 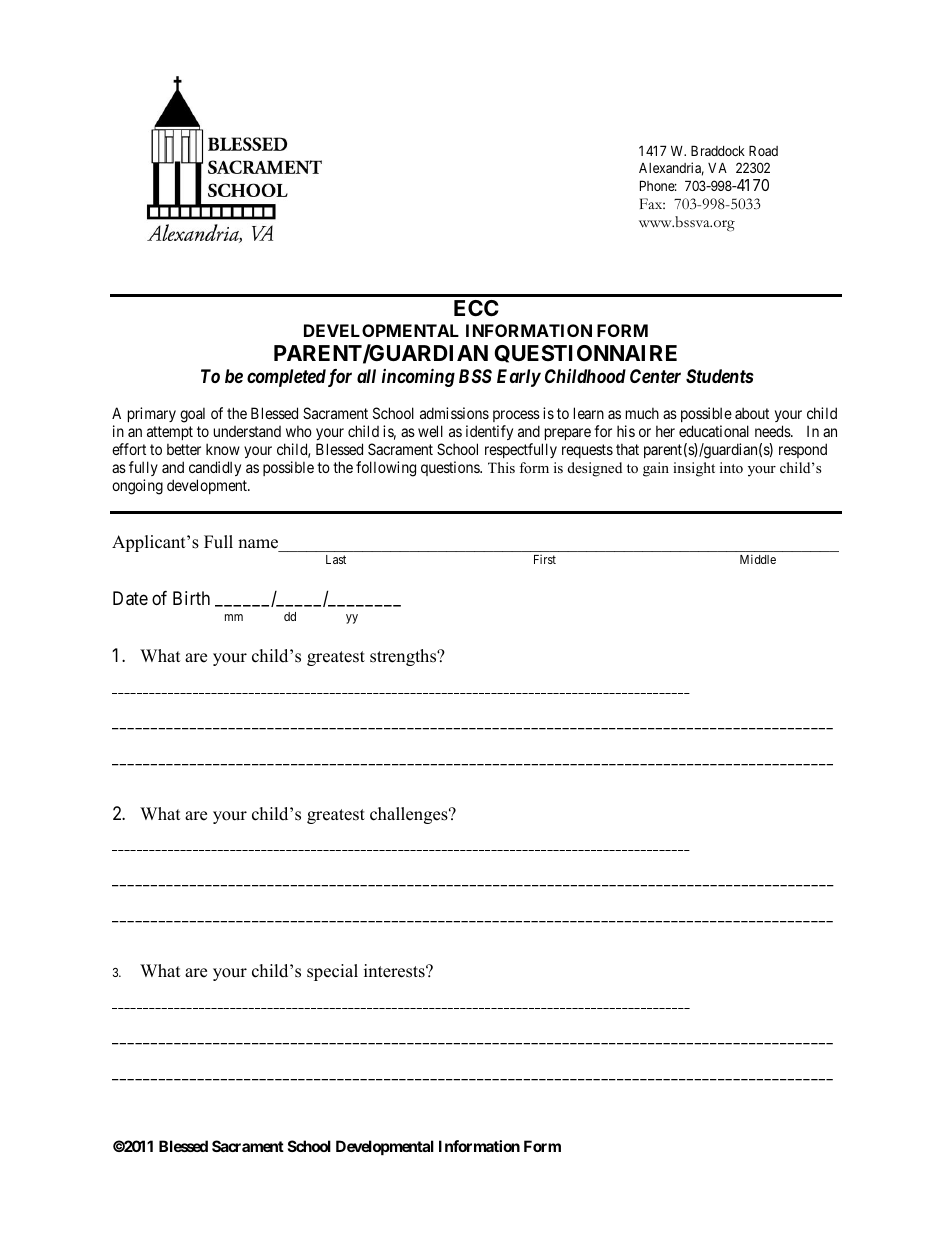 I want to click on Students, so click(x=720, y=376).
